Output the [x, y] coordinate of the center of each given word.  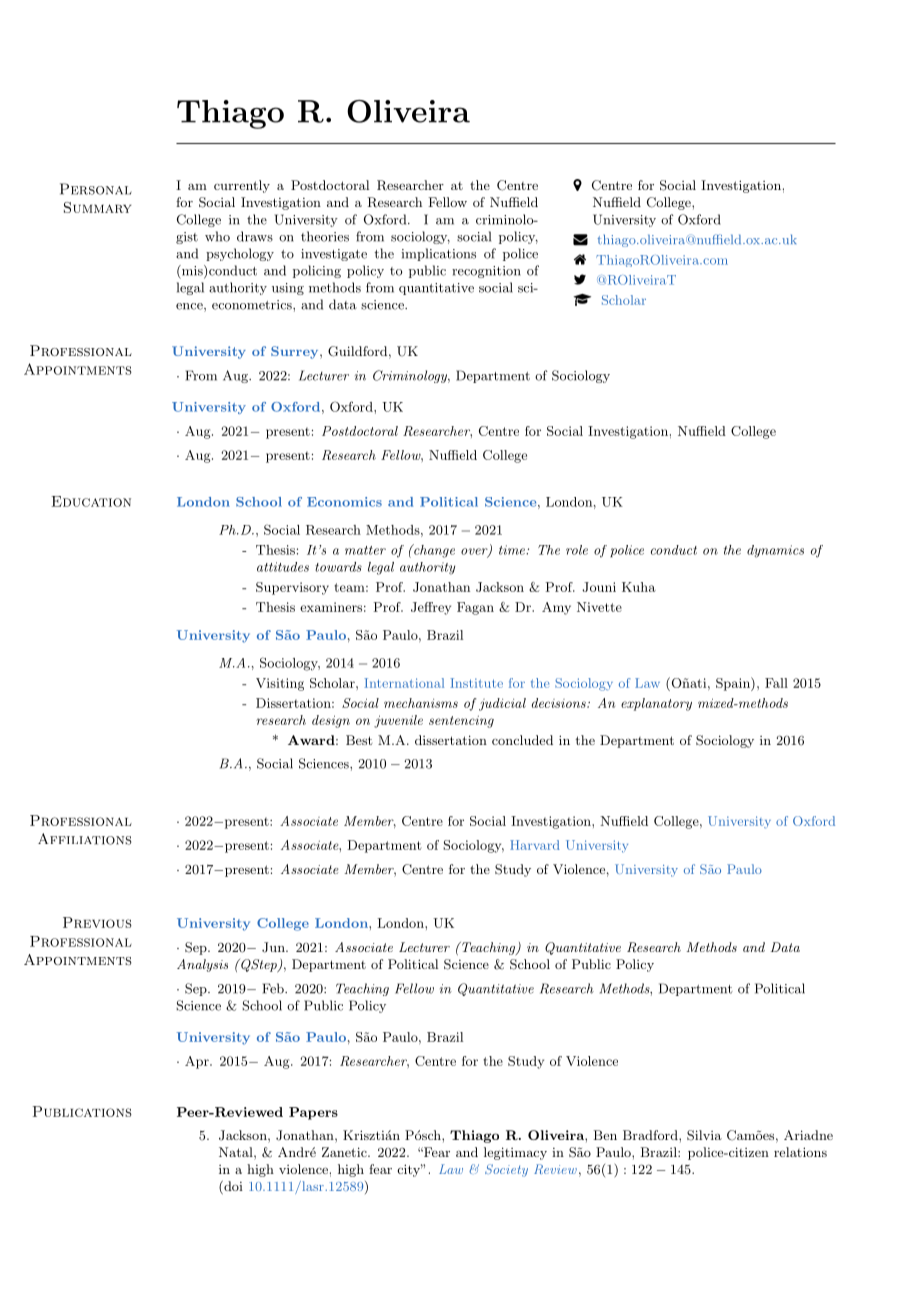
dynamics [775, 551]
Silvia [704, 1135]
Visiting [280, 684]
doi [232, 1187]
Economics [344, 502]
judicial [502, 704]
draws [255, 236]
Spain [734, 684]
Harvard [535, 845]
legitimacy [515, 1153]
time [513, 550]
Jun [274, 947]
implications [438, 254]
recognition [486, 272]
